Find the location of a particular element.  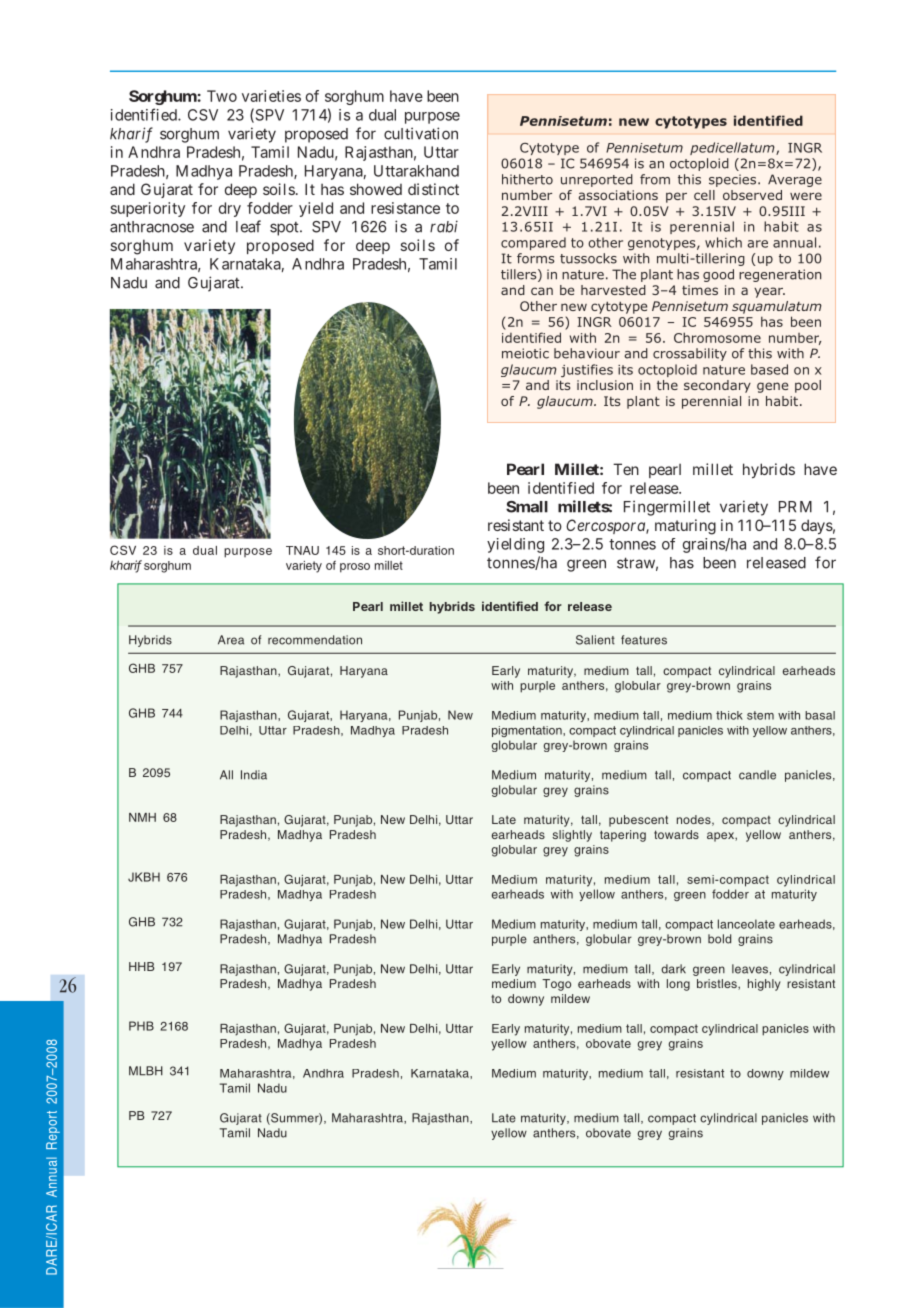

Togo is located at coordinates (556, 985).
